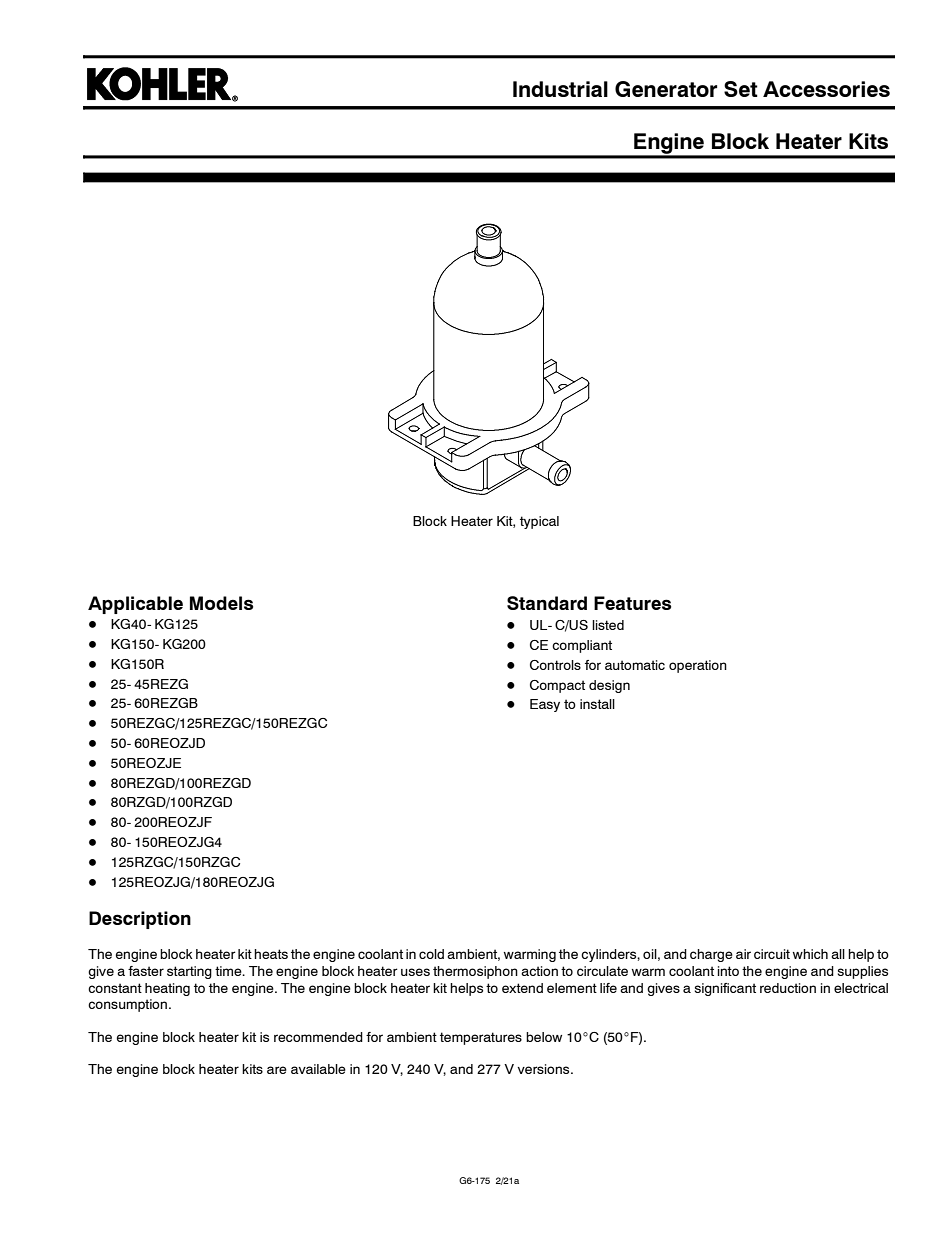  What do you see at coordinates (547, 603) in the image?
I see `Standard` at bounding box center [547, 603].
